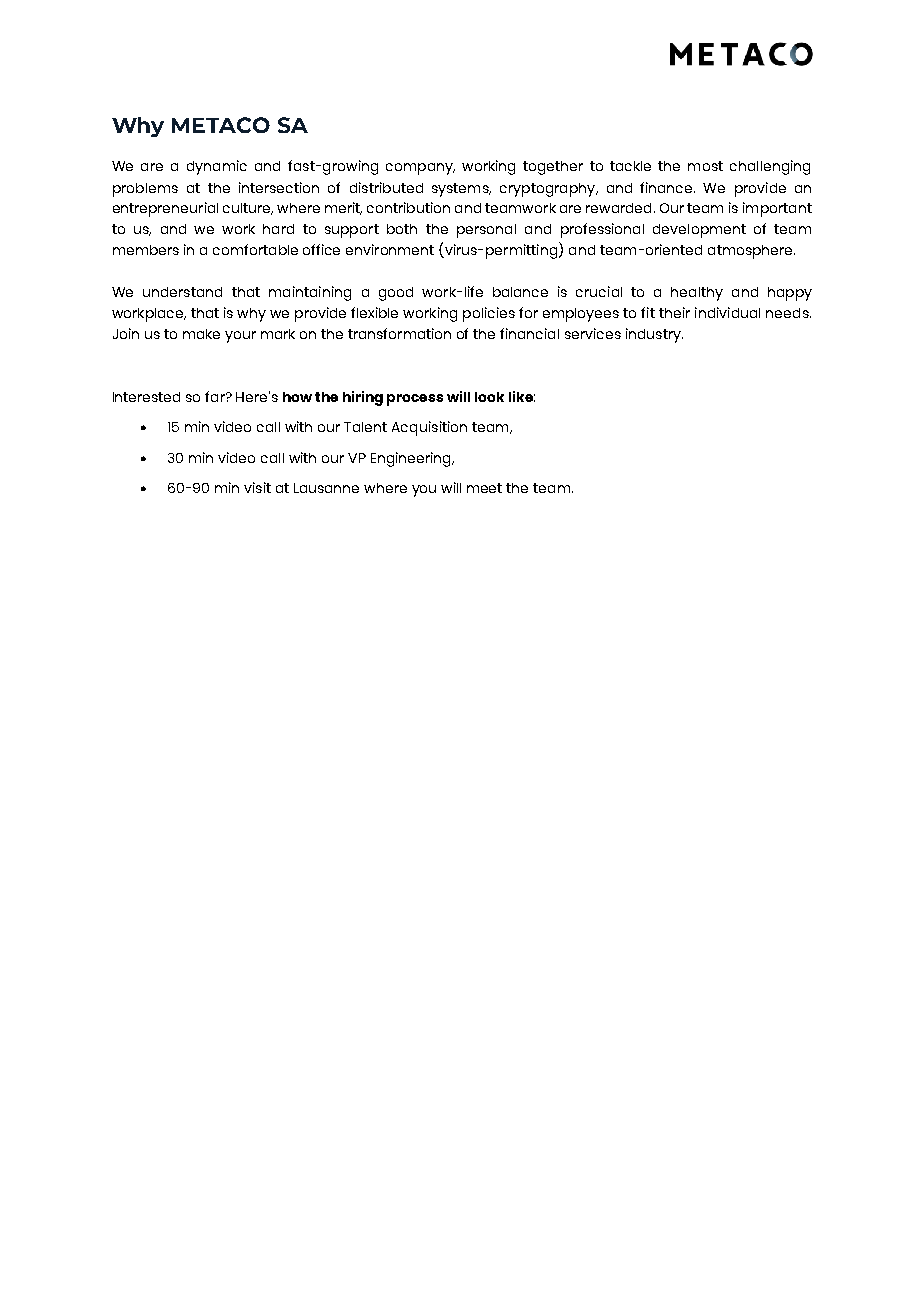  What do you see at coordinates (240, 337) in the screenshot?
I see `your` at bounding box center [240, 337].
